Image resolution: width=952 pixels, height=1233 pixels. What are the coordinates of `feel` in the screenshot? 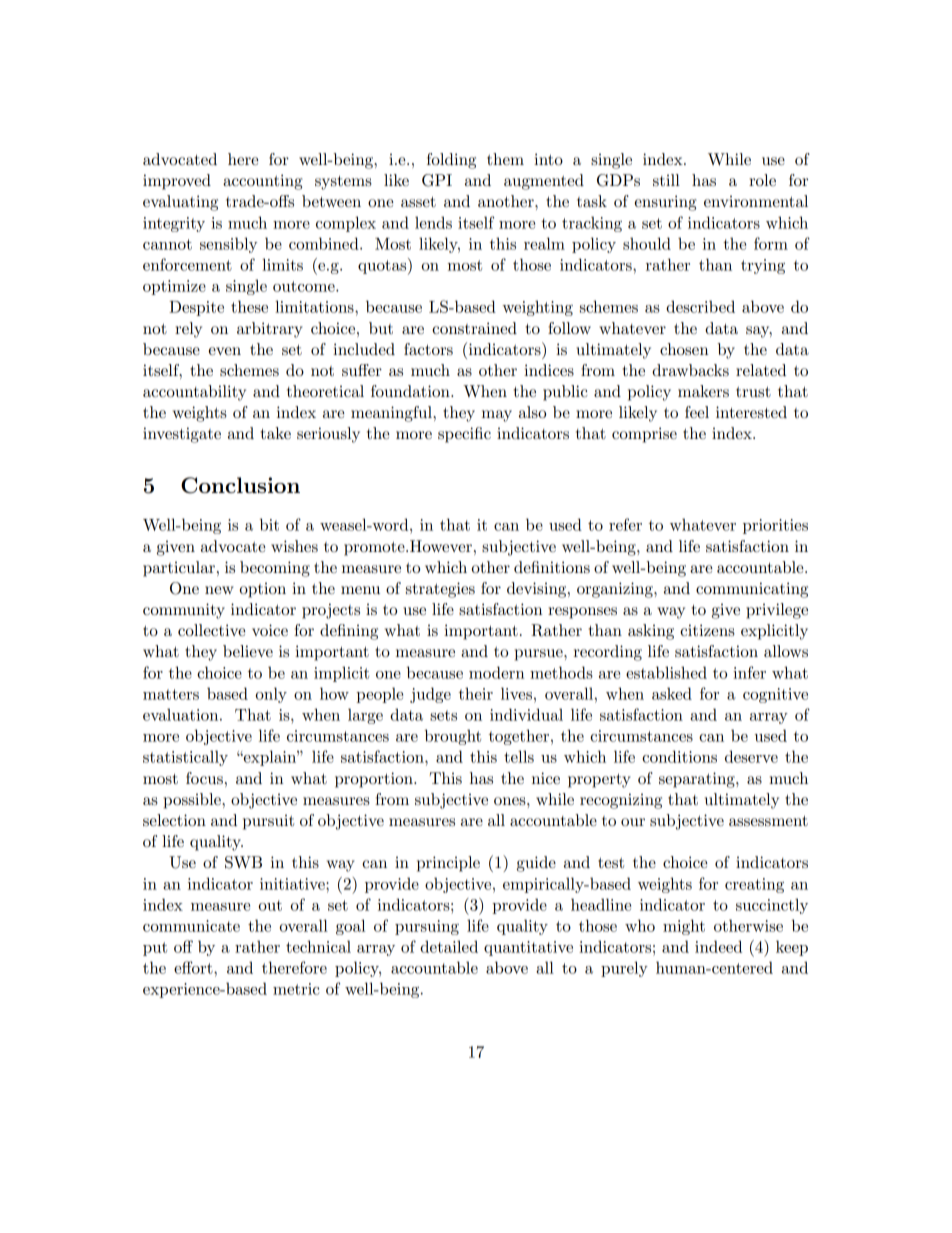 It's located at (697, 412).
